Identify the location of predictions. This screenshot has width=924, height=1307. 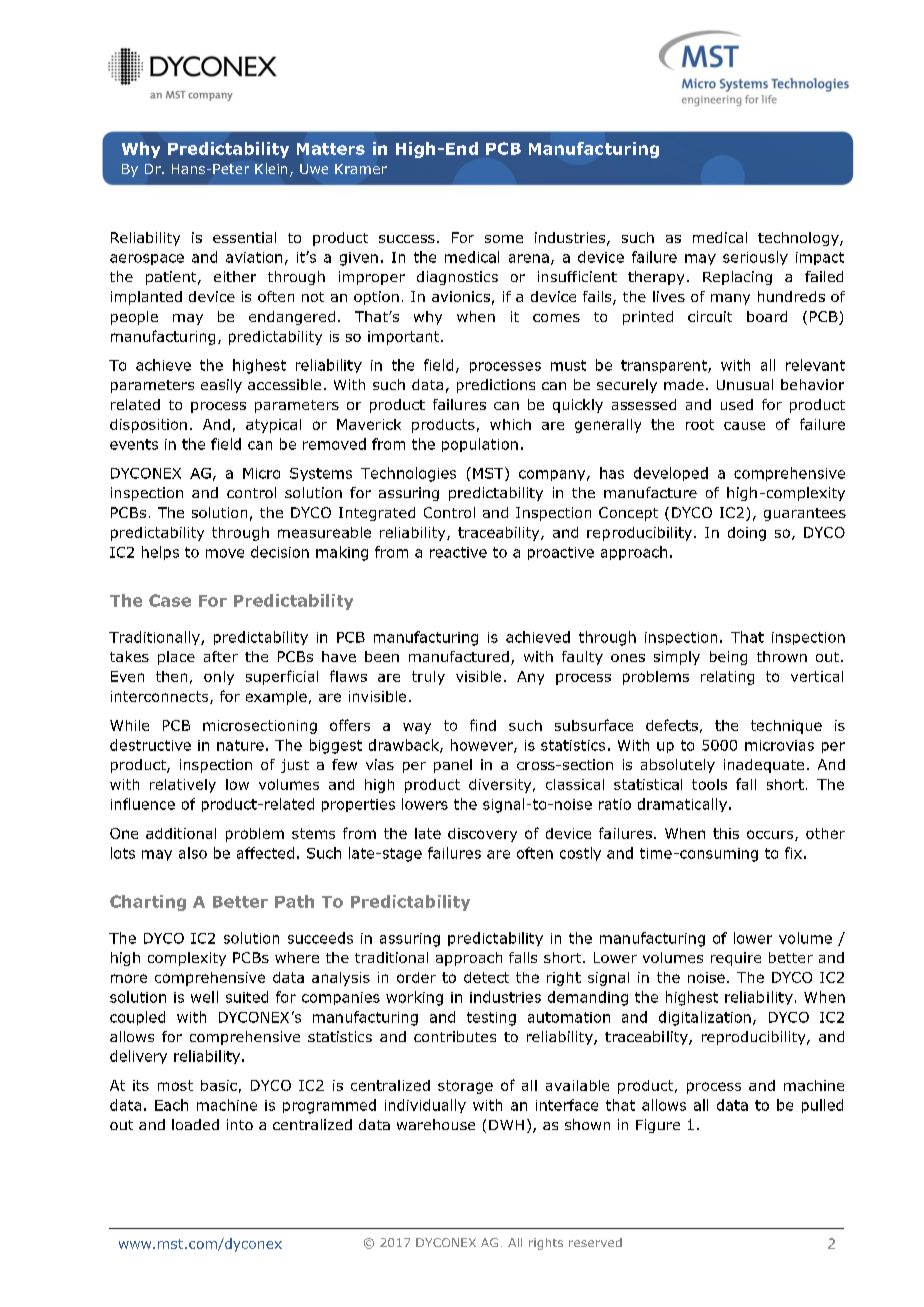
(496, 386).
